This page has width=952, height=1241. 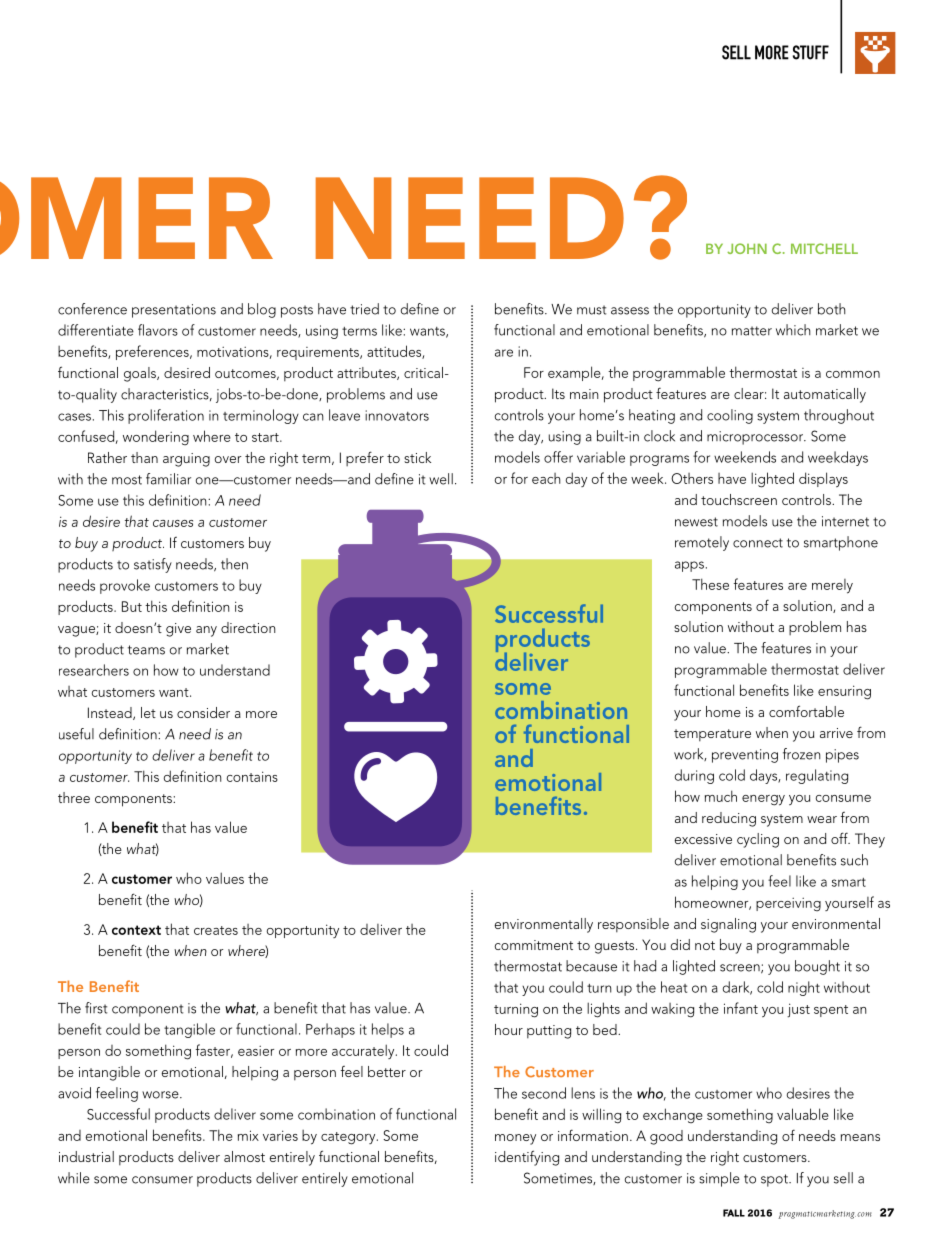 What do you see at coordinates (441, 479) in the page?
I see `well` at bounding box center [441, 479].
